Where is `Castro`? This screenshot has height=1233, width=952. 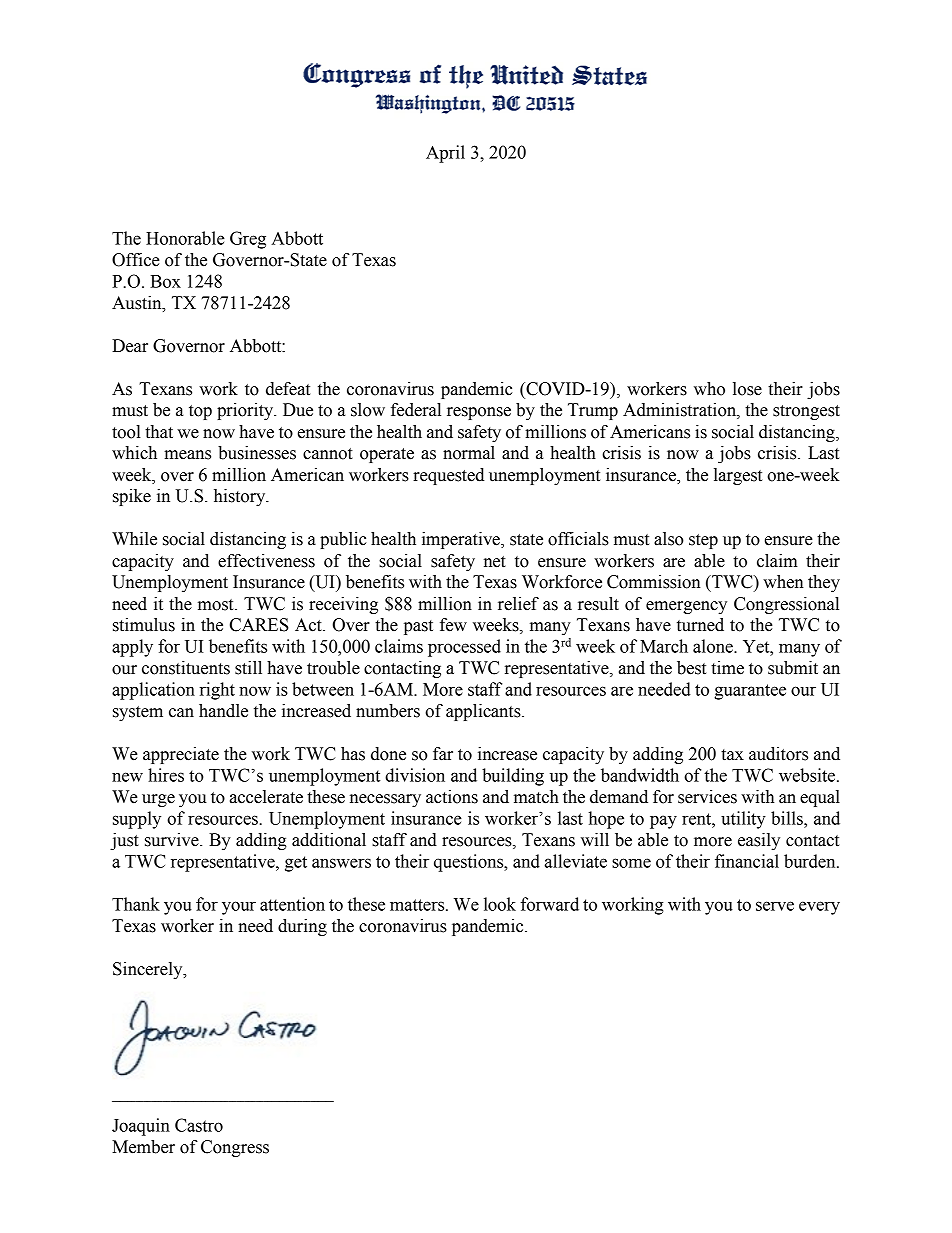
Castro is located at coordinates (199, 1125).
